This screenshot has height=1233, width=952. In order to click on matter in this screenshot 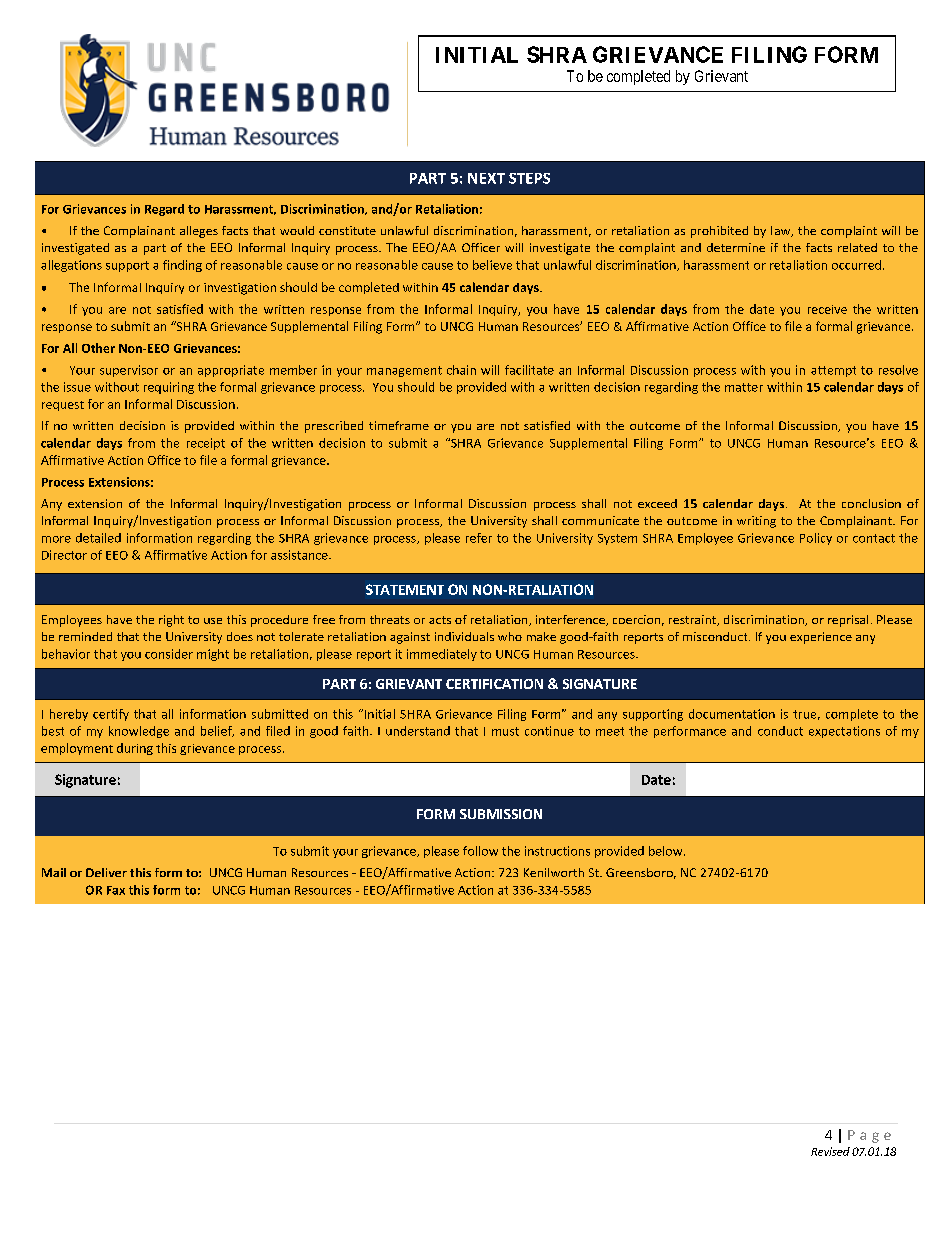, I will do `click(744, 387)`.
